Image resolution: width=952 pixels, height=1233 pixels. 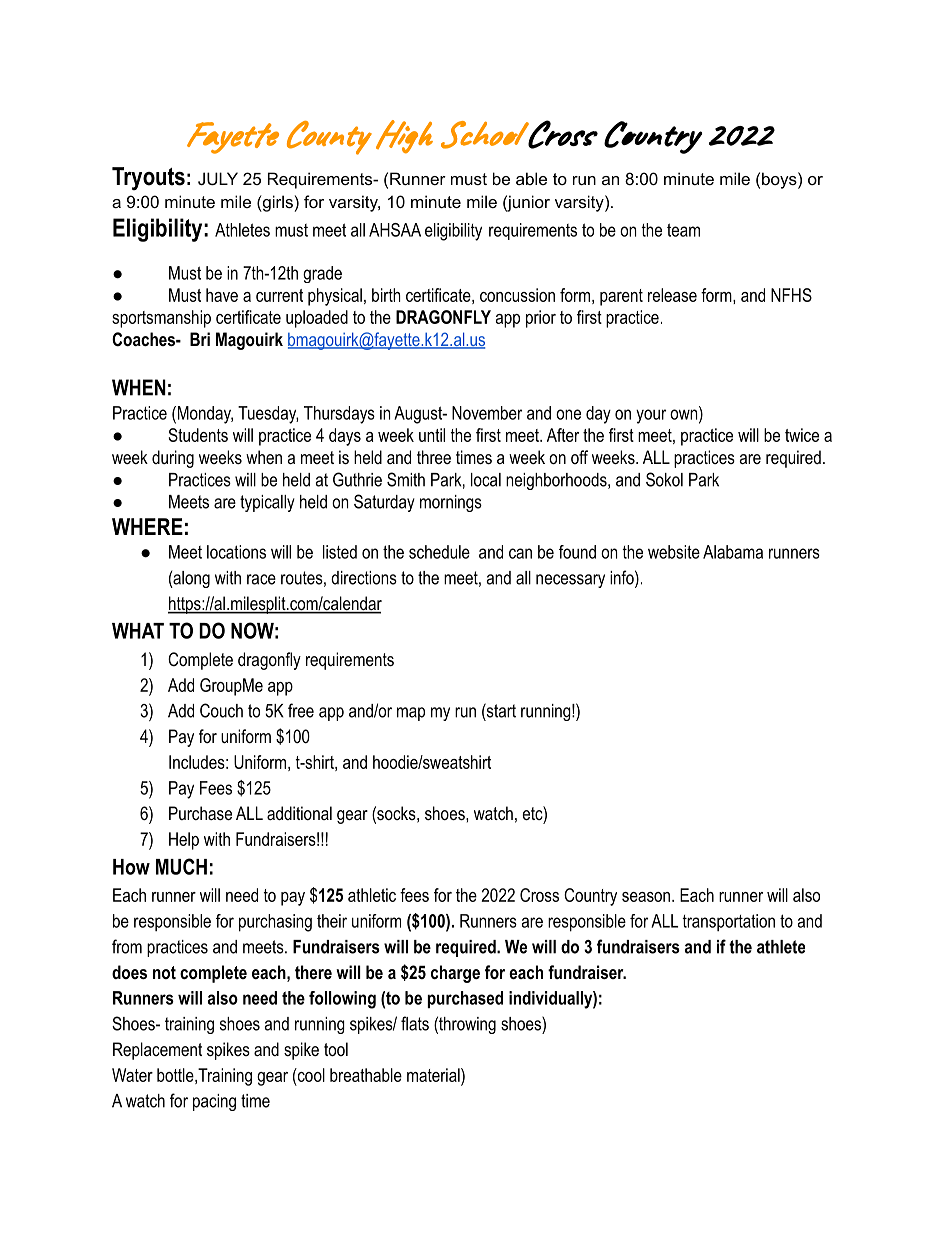 What do you see at coordinates (733, 552) in the screenshot?
I see `Alabama` at bounding box center [733, 552].
